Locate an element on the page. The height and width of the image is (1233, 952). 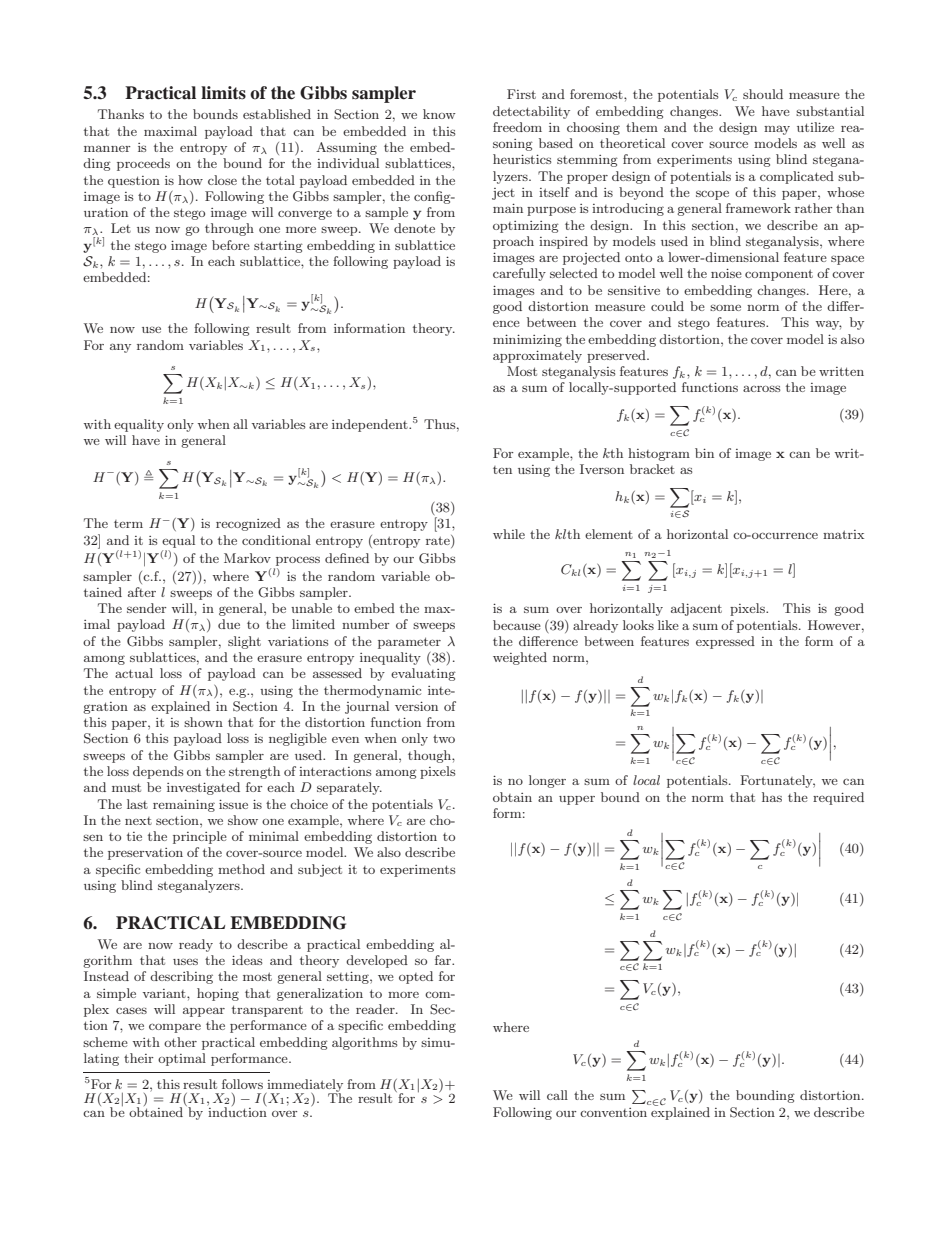
has is located at coordinates (772, 797).
